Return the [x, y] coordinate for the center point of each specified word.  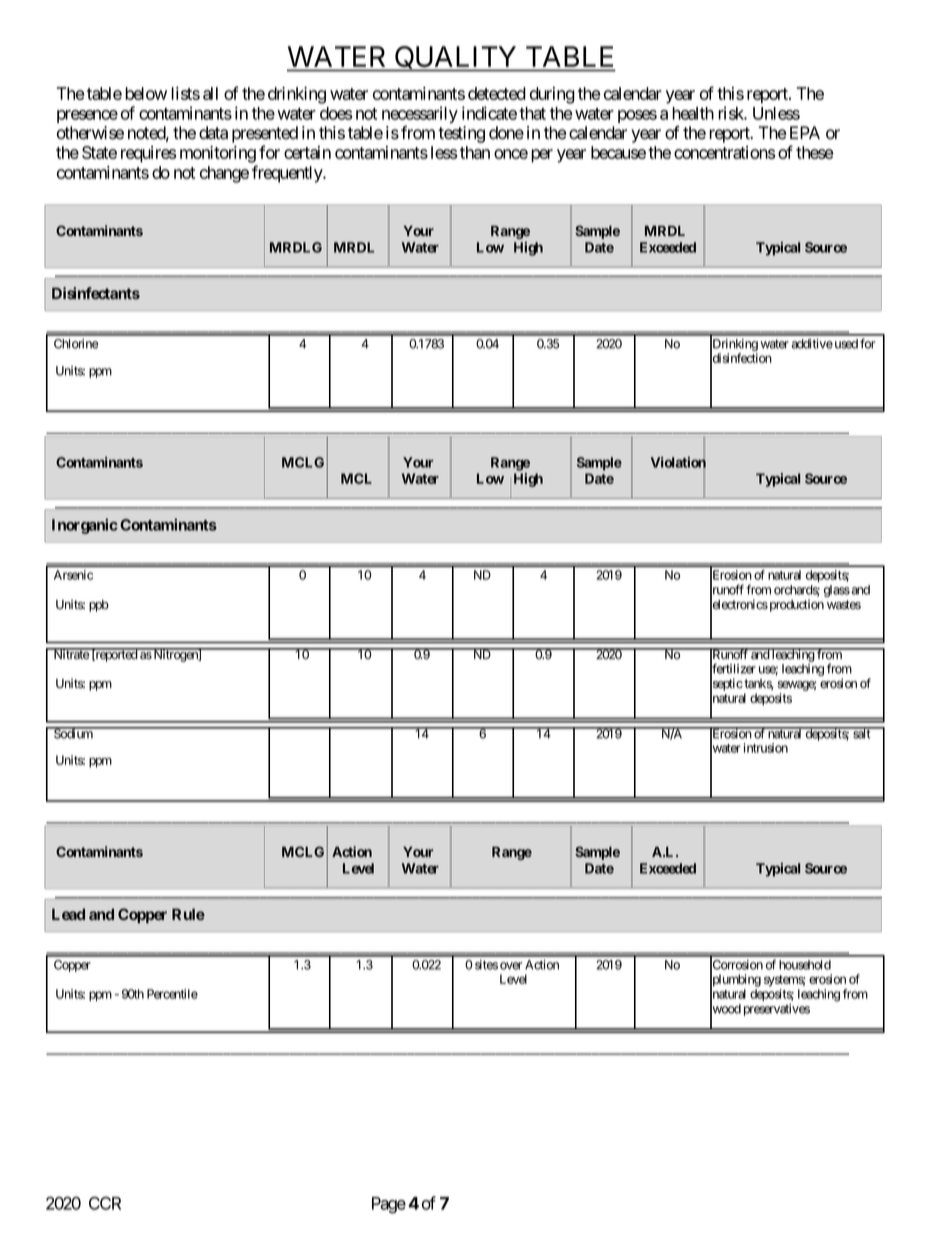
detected [497, 93]
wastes [844, 605]
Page [389, 1205]
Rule [188, 914]
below [146, 93]
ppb [99, 606]
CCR [105, 1203]
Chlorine [76, 344]
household [805, 965]
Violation [678, 463]
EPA [805, 132]
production [795, 605]
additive [812, 344]
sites [486, 965]
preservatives [777, 1010]
